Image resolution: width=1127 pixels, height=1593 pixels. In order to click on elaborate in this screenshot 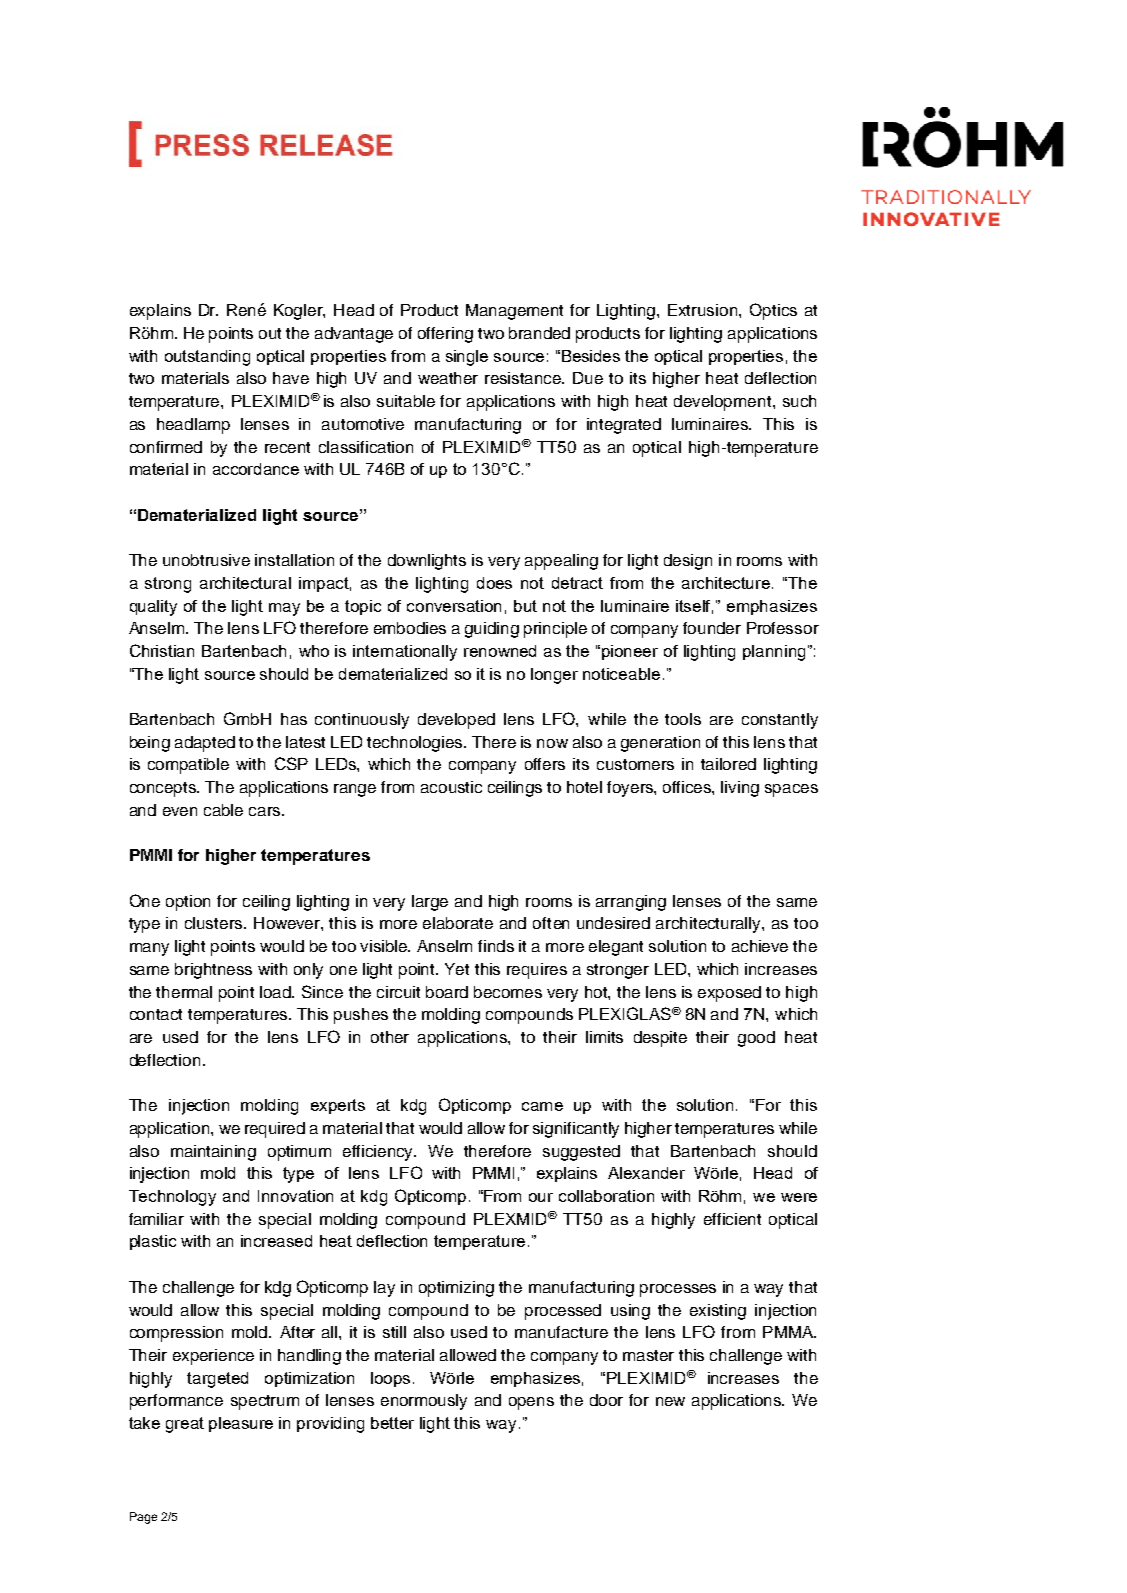, I will do `click(458, 923)`.
